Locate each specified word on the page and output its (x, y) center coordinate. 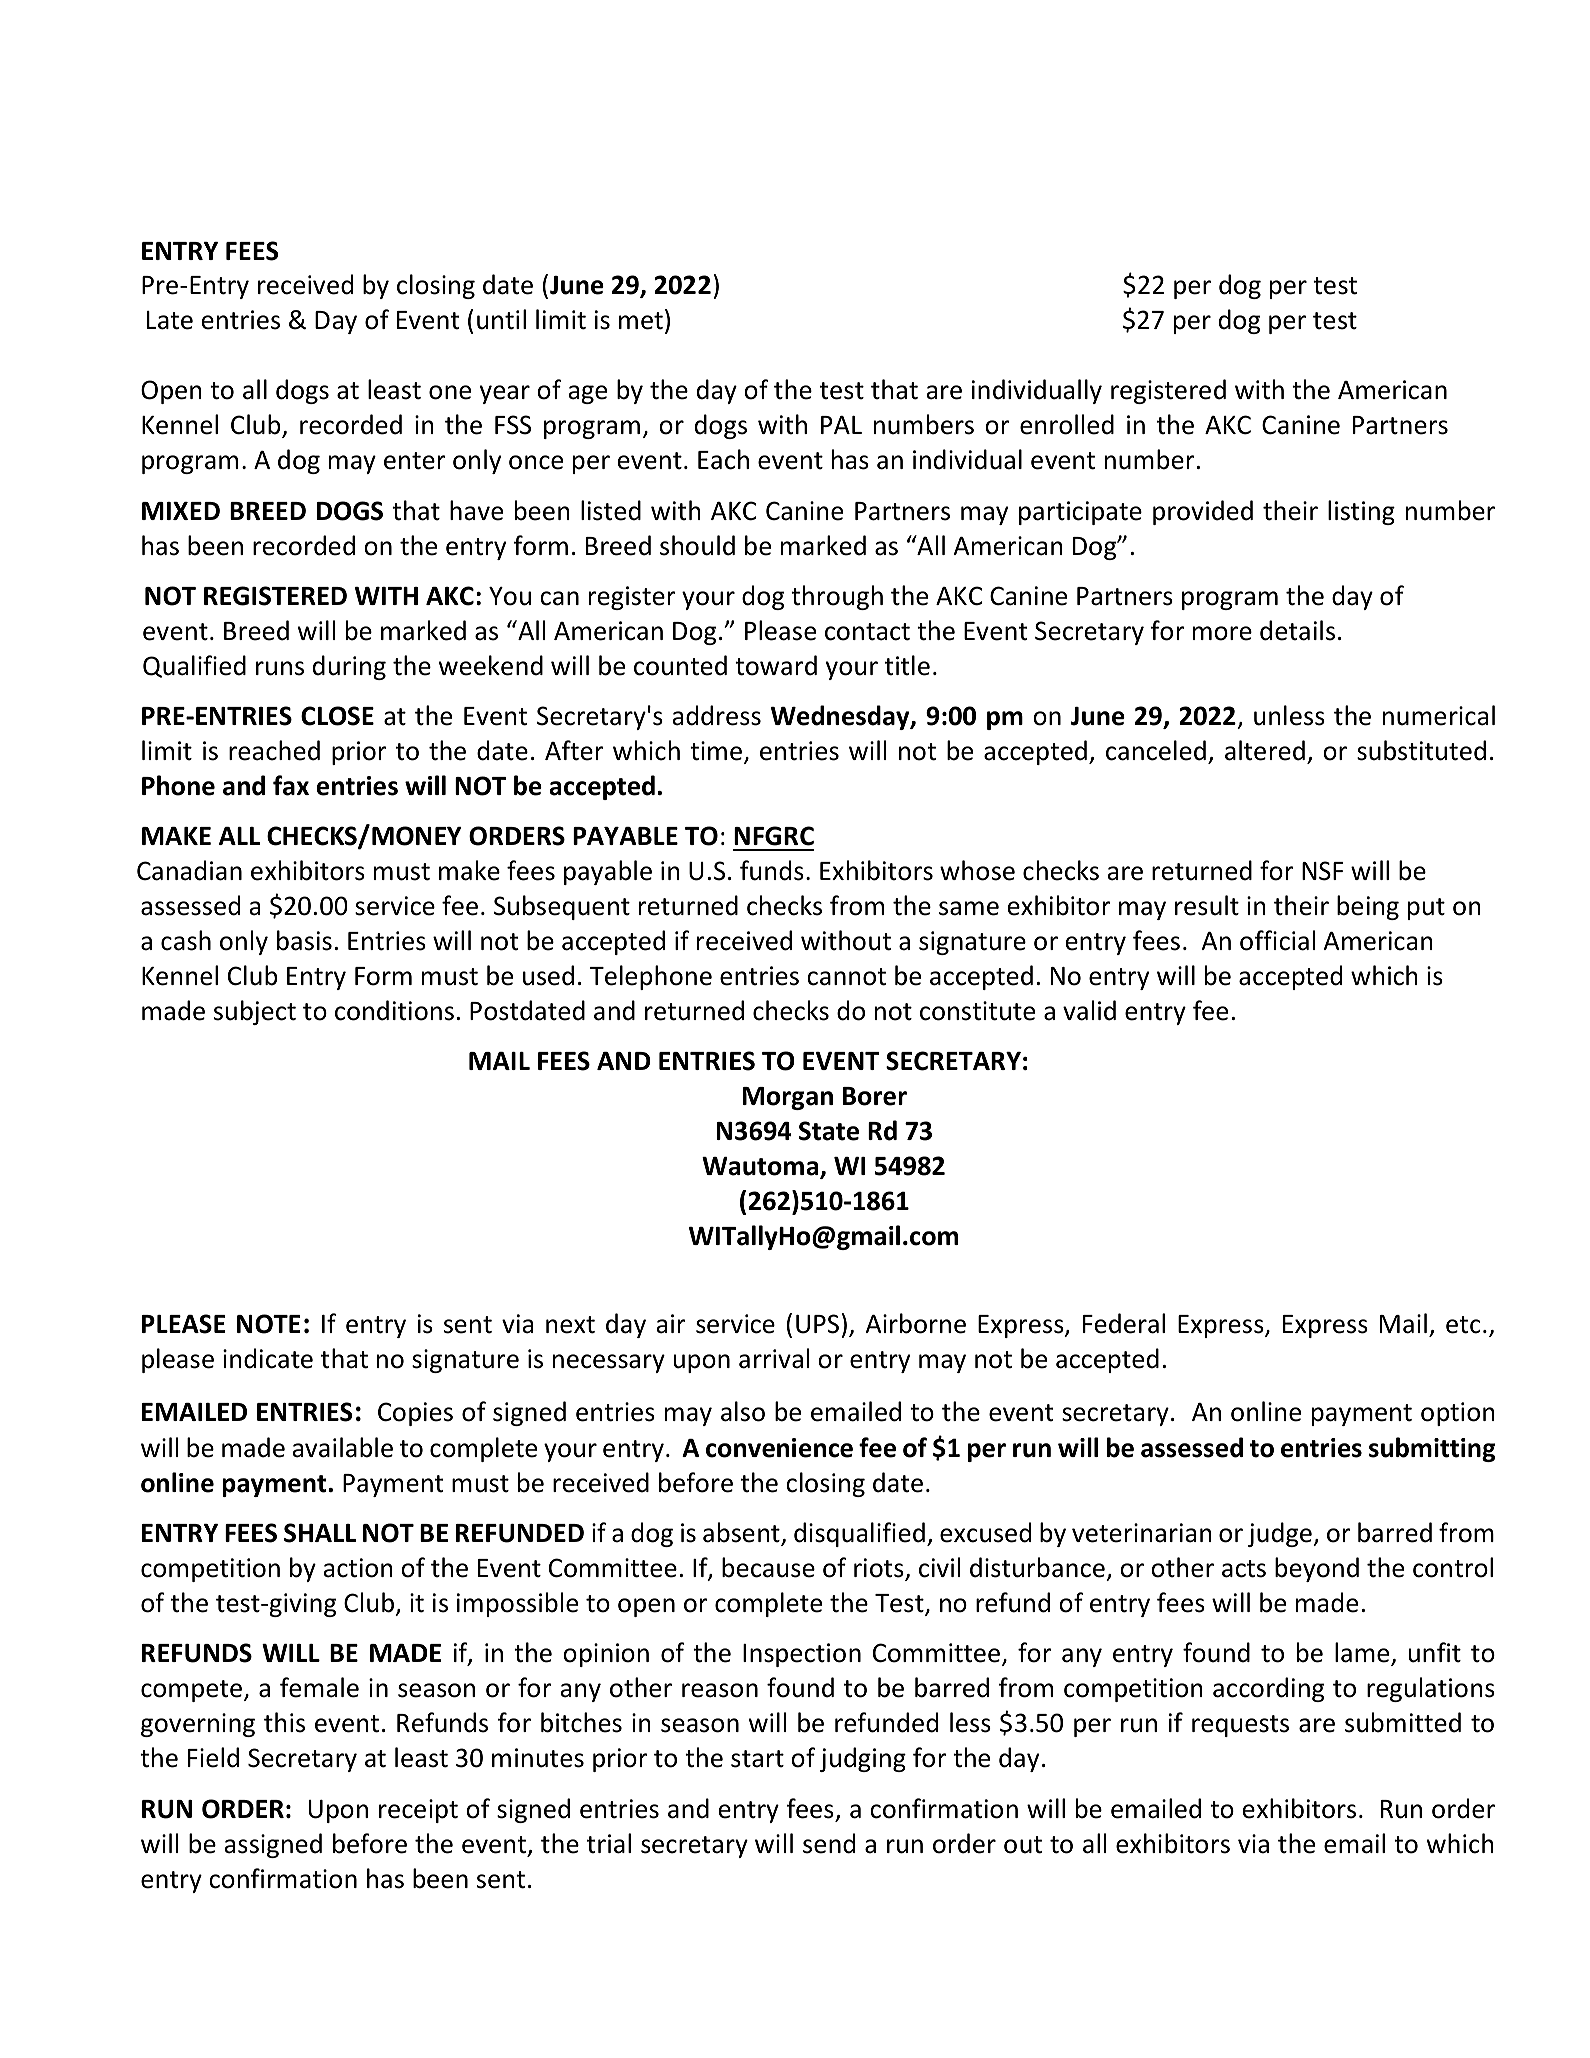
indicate (268, 1358)
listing (1361, 512)
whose (977, 870)
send (829, 1843)
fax (291, 785)
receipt (418, 1811)
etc (1463, 1325)
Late (170, 320)
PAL (841, 425)
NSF (1322, 871)
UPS (817, 1324)
